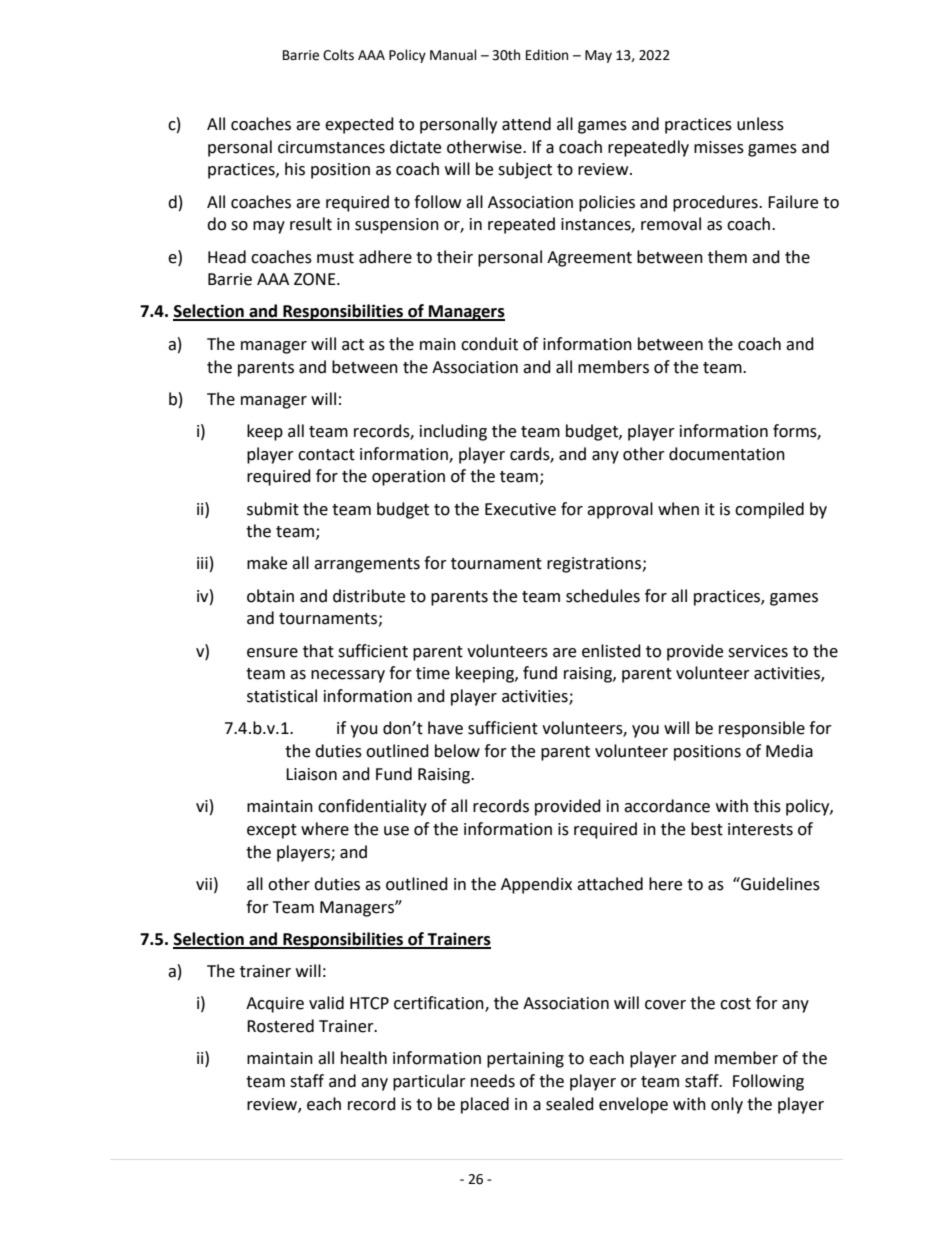  Describe the element at coordinates (526, 124) in the screenshot. I see `attend` at that location.
